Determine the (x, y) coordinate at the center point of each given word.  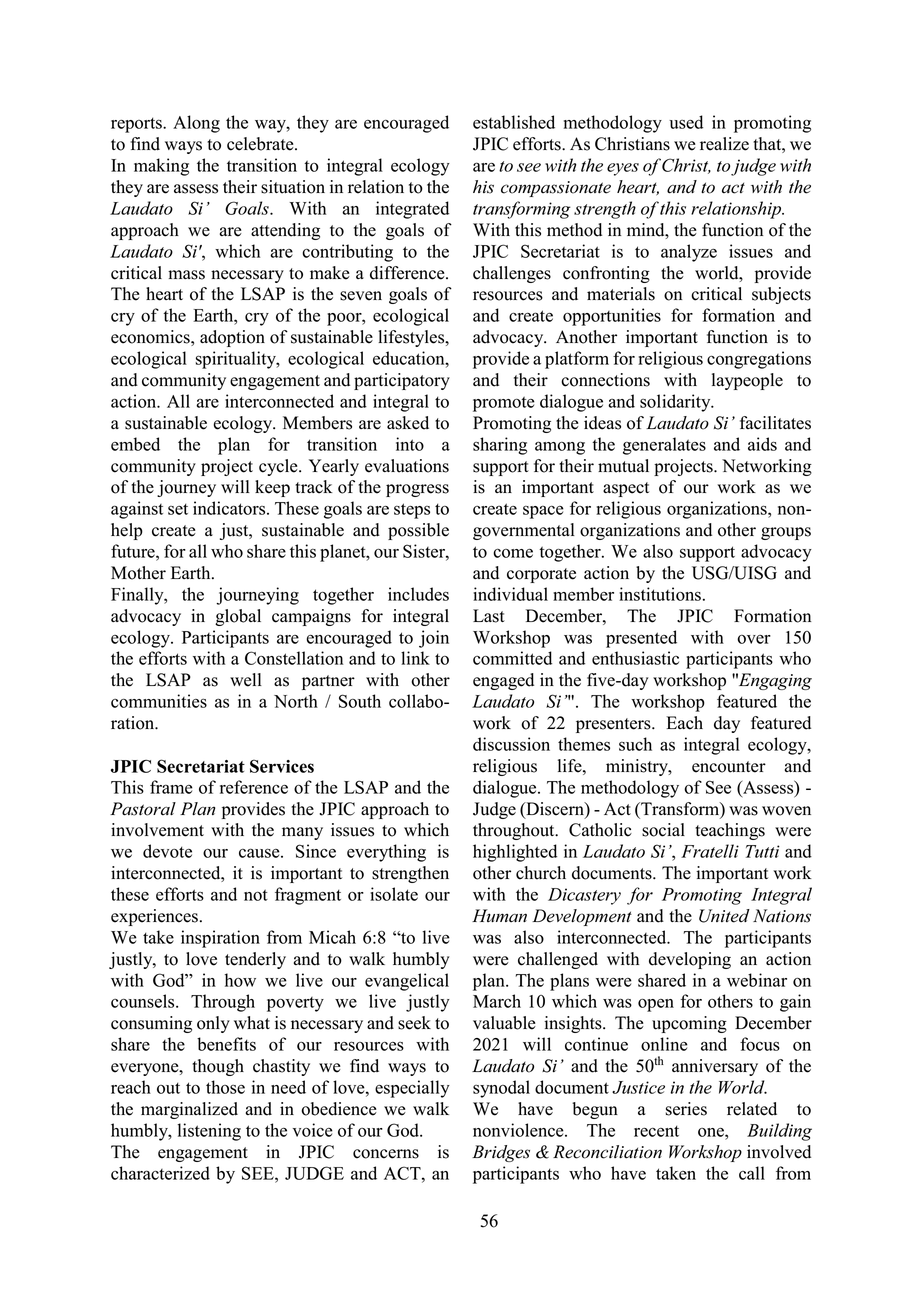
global (238, 617)
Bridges (501, 1153)
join (434, 639)
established (514, 122)
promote (504, 404)
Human (499, 916)
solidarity (676, 403)
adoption (232, 338)
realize (724, 144)
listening (209, 1132)
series (686, 1109)
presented (641, 639)
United (724, 916)
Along (196, 124)
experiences (154, 917)
